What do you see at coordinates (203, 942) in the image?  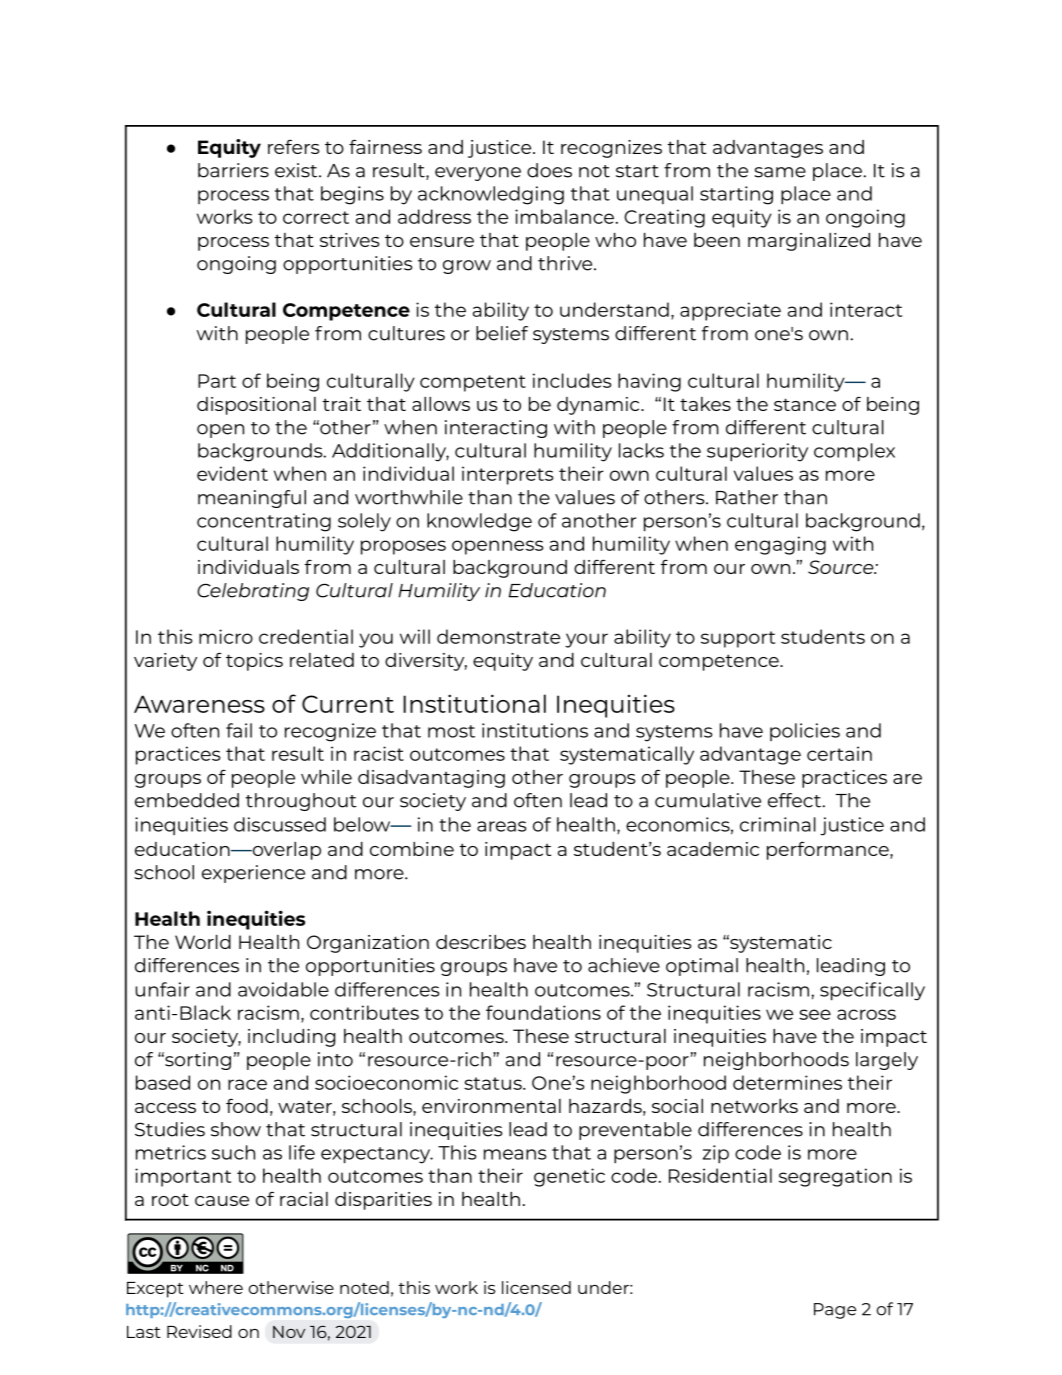 I see `World` at bounding box center [203, 942].
